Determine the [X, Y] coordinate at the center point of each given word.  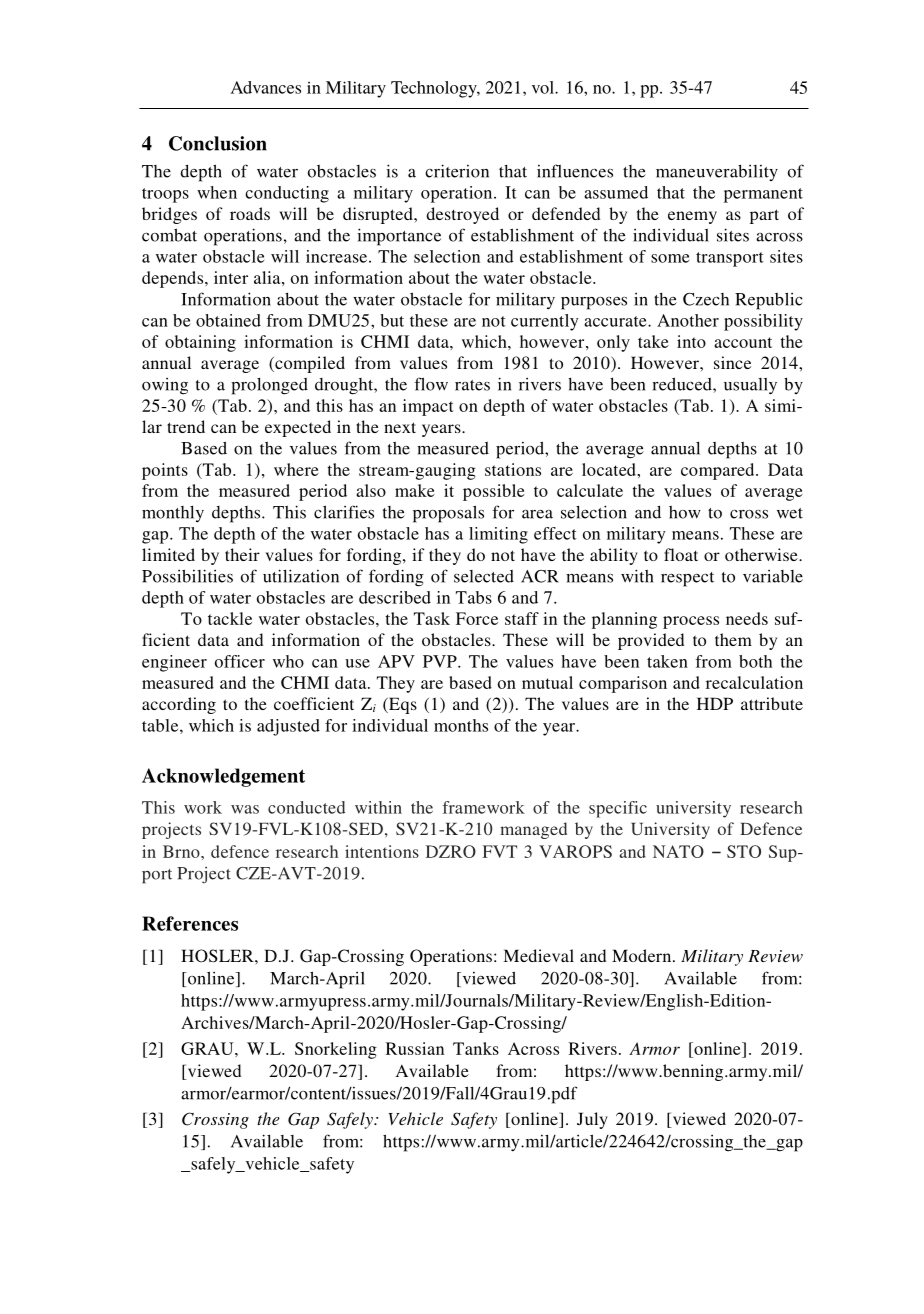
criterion [457, 171]
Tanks [476, 1048]
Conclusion [218, 143]
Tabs [474, 597]
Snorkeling [336, 1050]
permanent [763, 195]
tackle [230, 618]
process [691, 622]
